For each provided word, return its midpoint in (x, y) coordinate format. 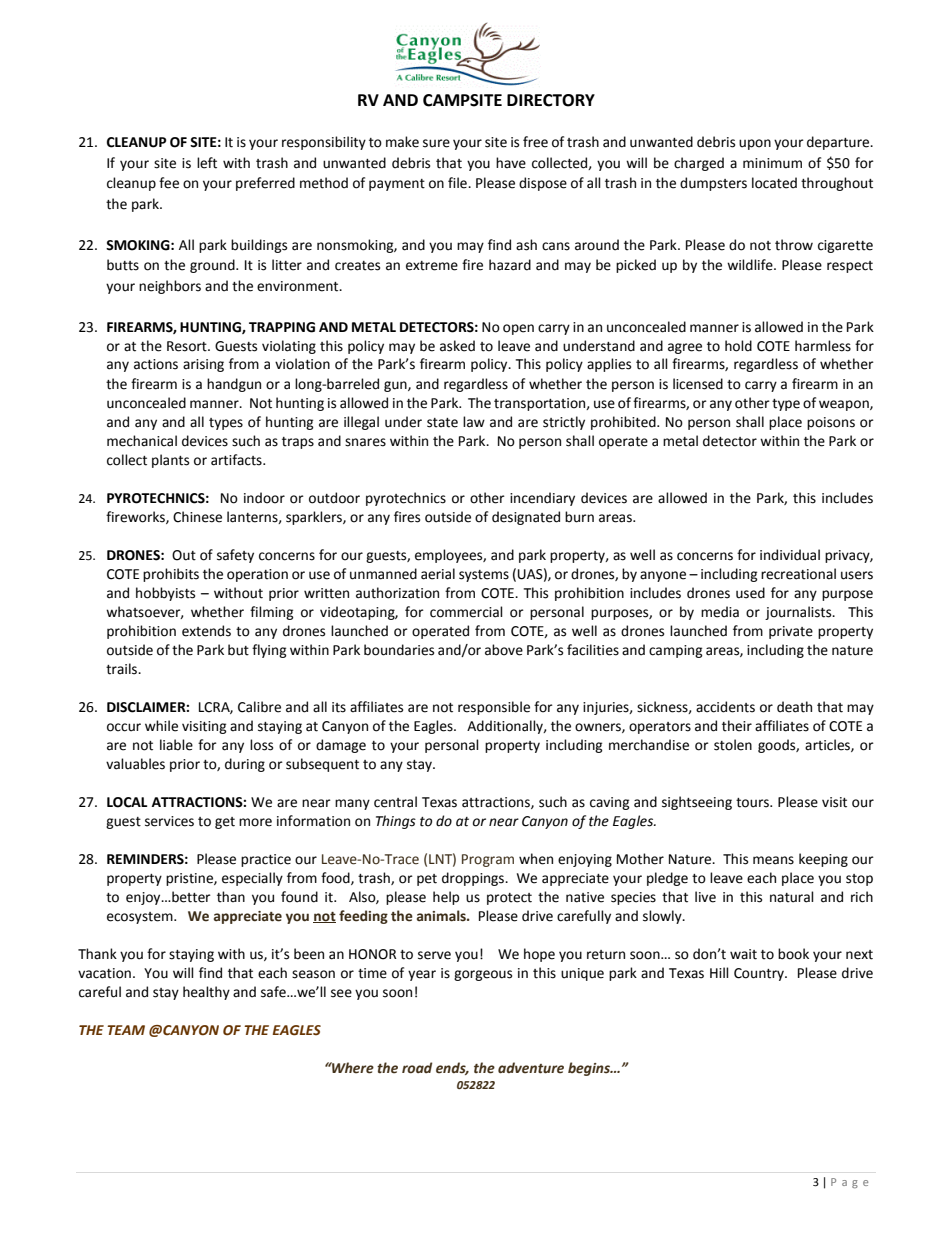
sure (436, 143)
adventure (531, 1068)
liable (176, 745)
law (474, 422)
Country (760, 974)
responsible (494, 708)
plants (170, 461)
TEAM (126, 1030)
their (737, 726)
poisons (831, 423)
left (207, 163)
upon (755, 144)
